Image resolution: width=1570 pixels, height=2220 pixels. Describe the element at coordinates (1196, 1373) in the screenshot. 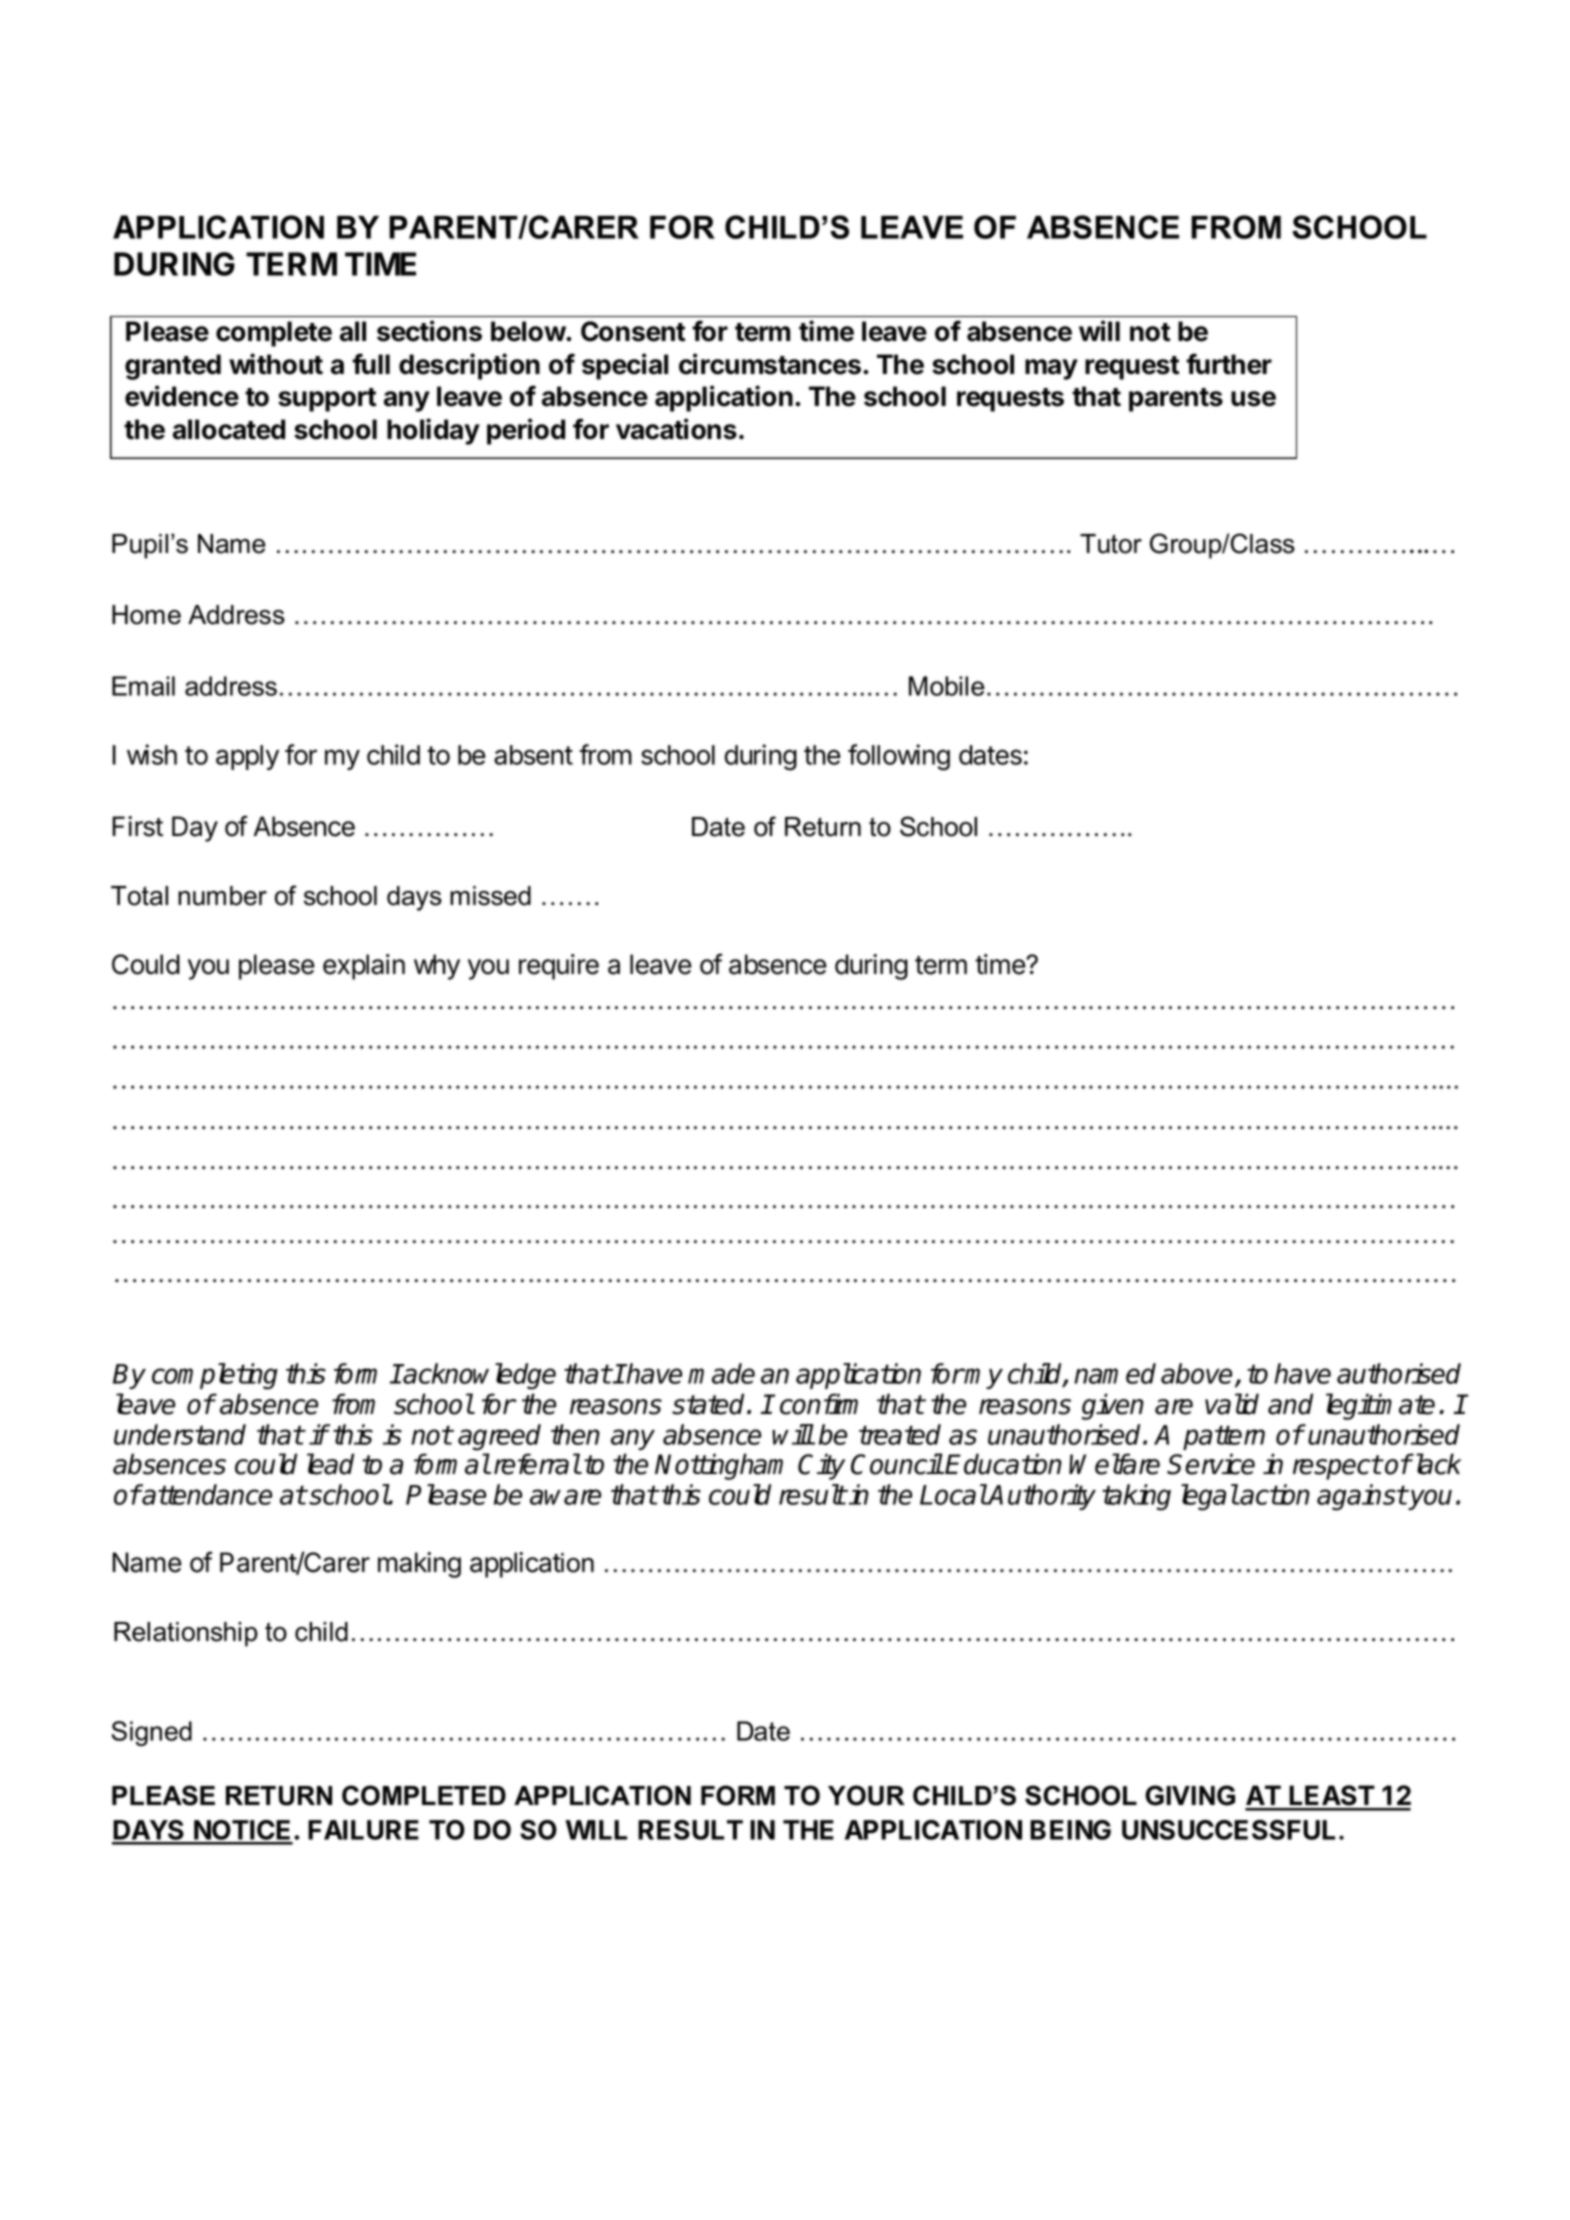

I see `above` at that location.
